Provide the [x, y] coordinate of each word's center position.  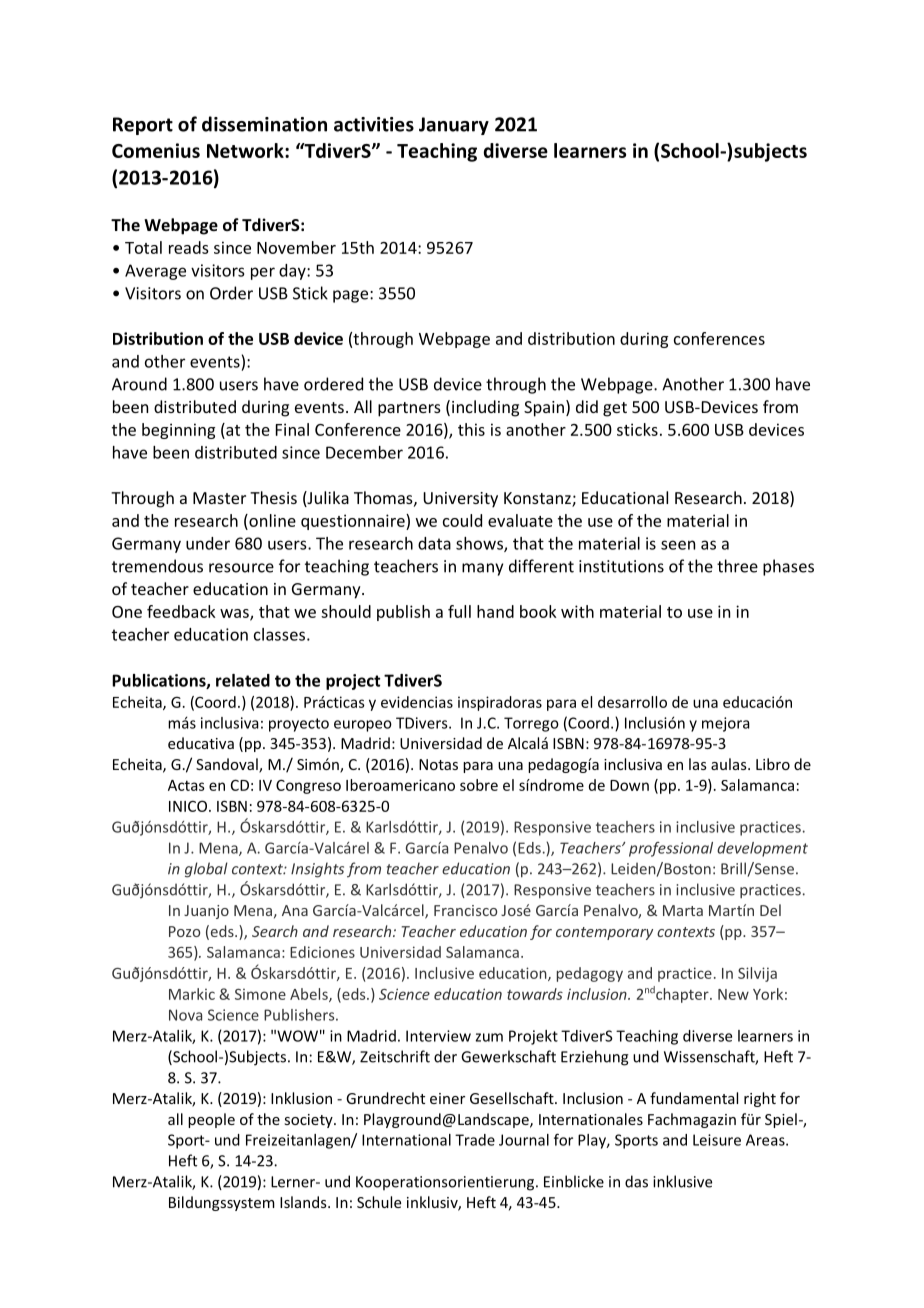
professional [671, 849]
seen [678, 545]
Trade [475, 1140]
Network [246, 150]
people [211, 1120]
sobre [479, 785]
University [460, 500]
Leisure [717, 1140]
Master [219, 498]
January [454, 126]
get [615, 409]
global [206, 870]
